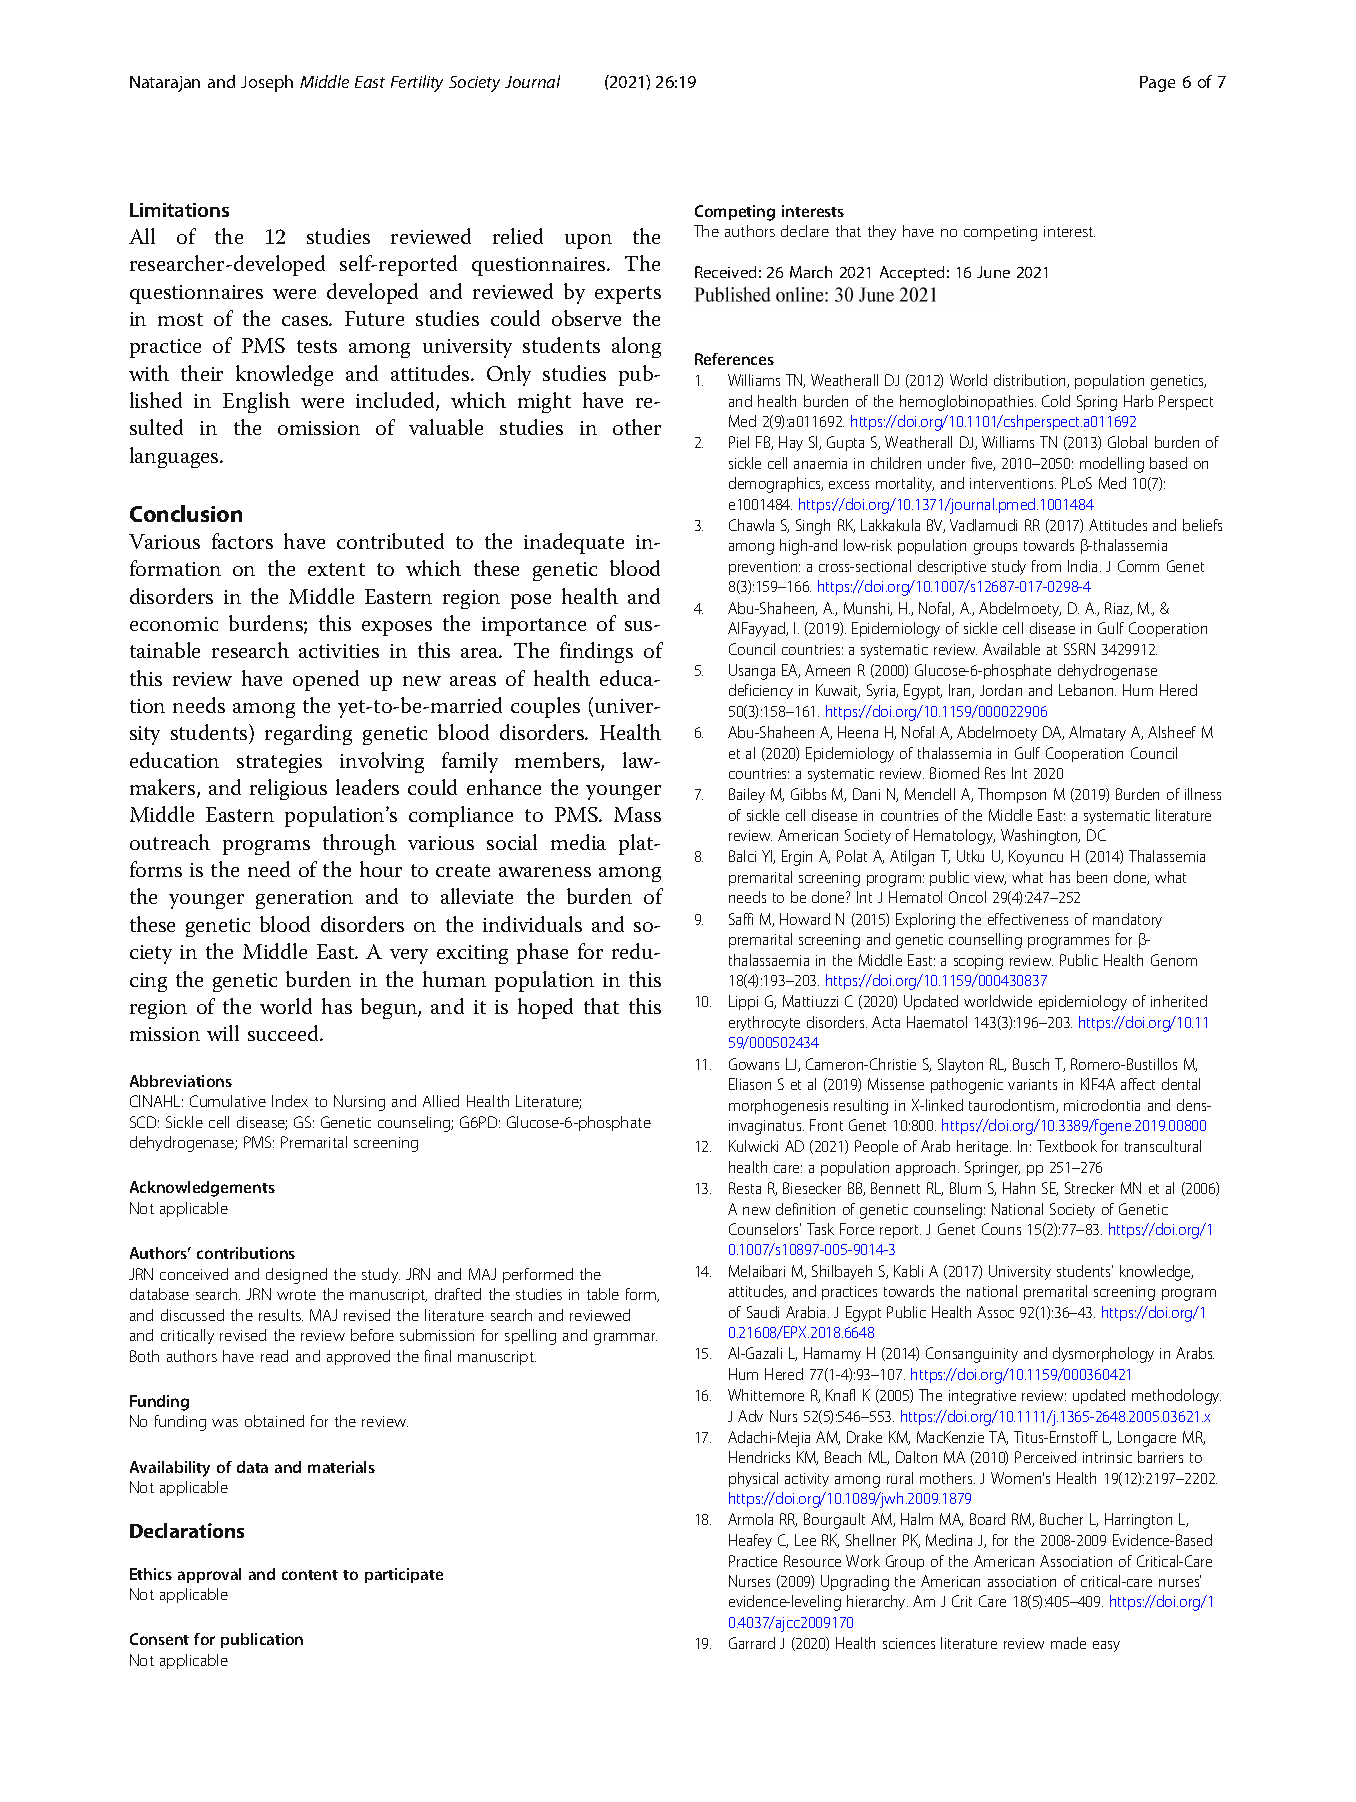  What do you see at coordinates (296, 1276) in the document?
I see `designed` at bounding box center [296, 1276].
